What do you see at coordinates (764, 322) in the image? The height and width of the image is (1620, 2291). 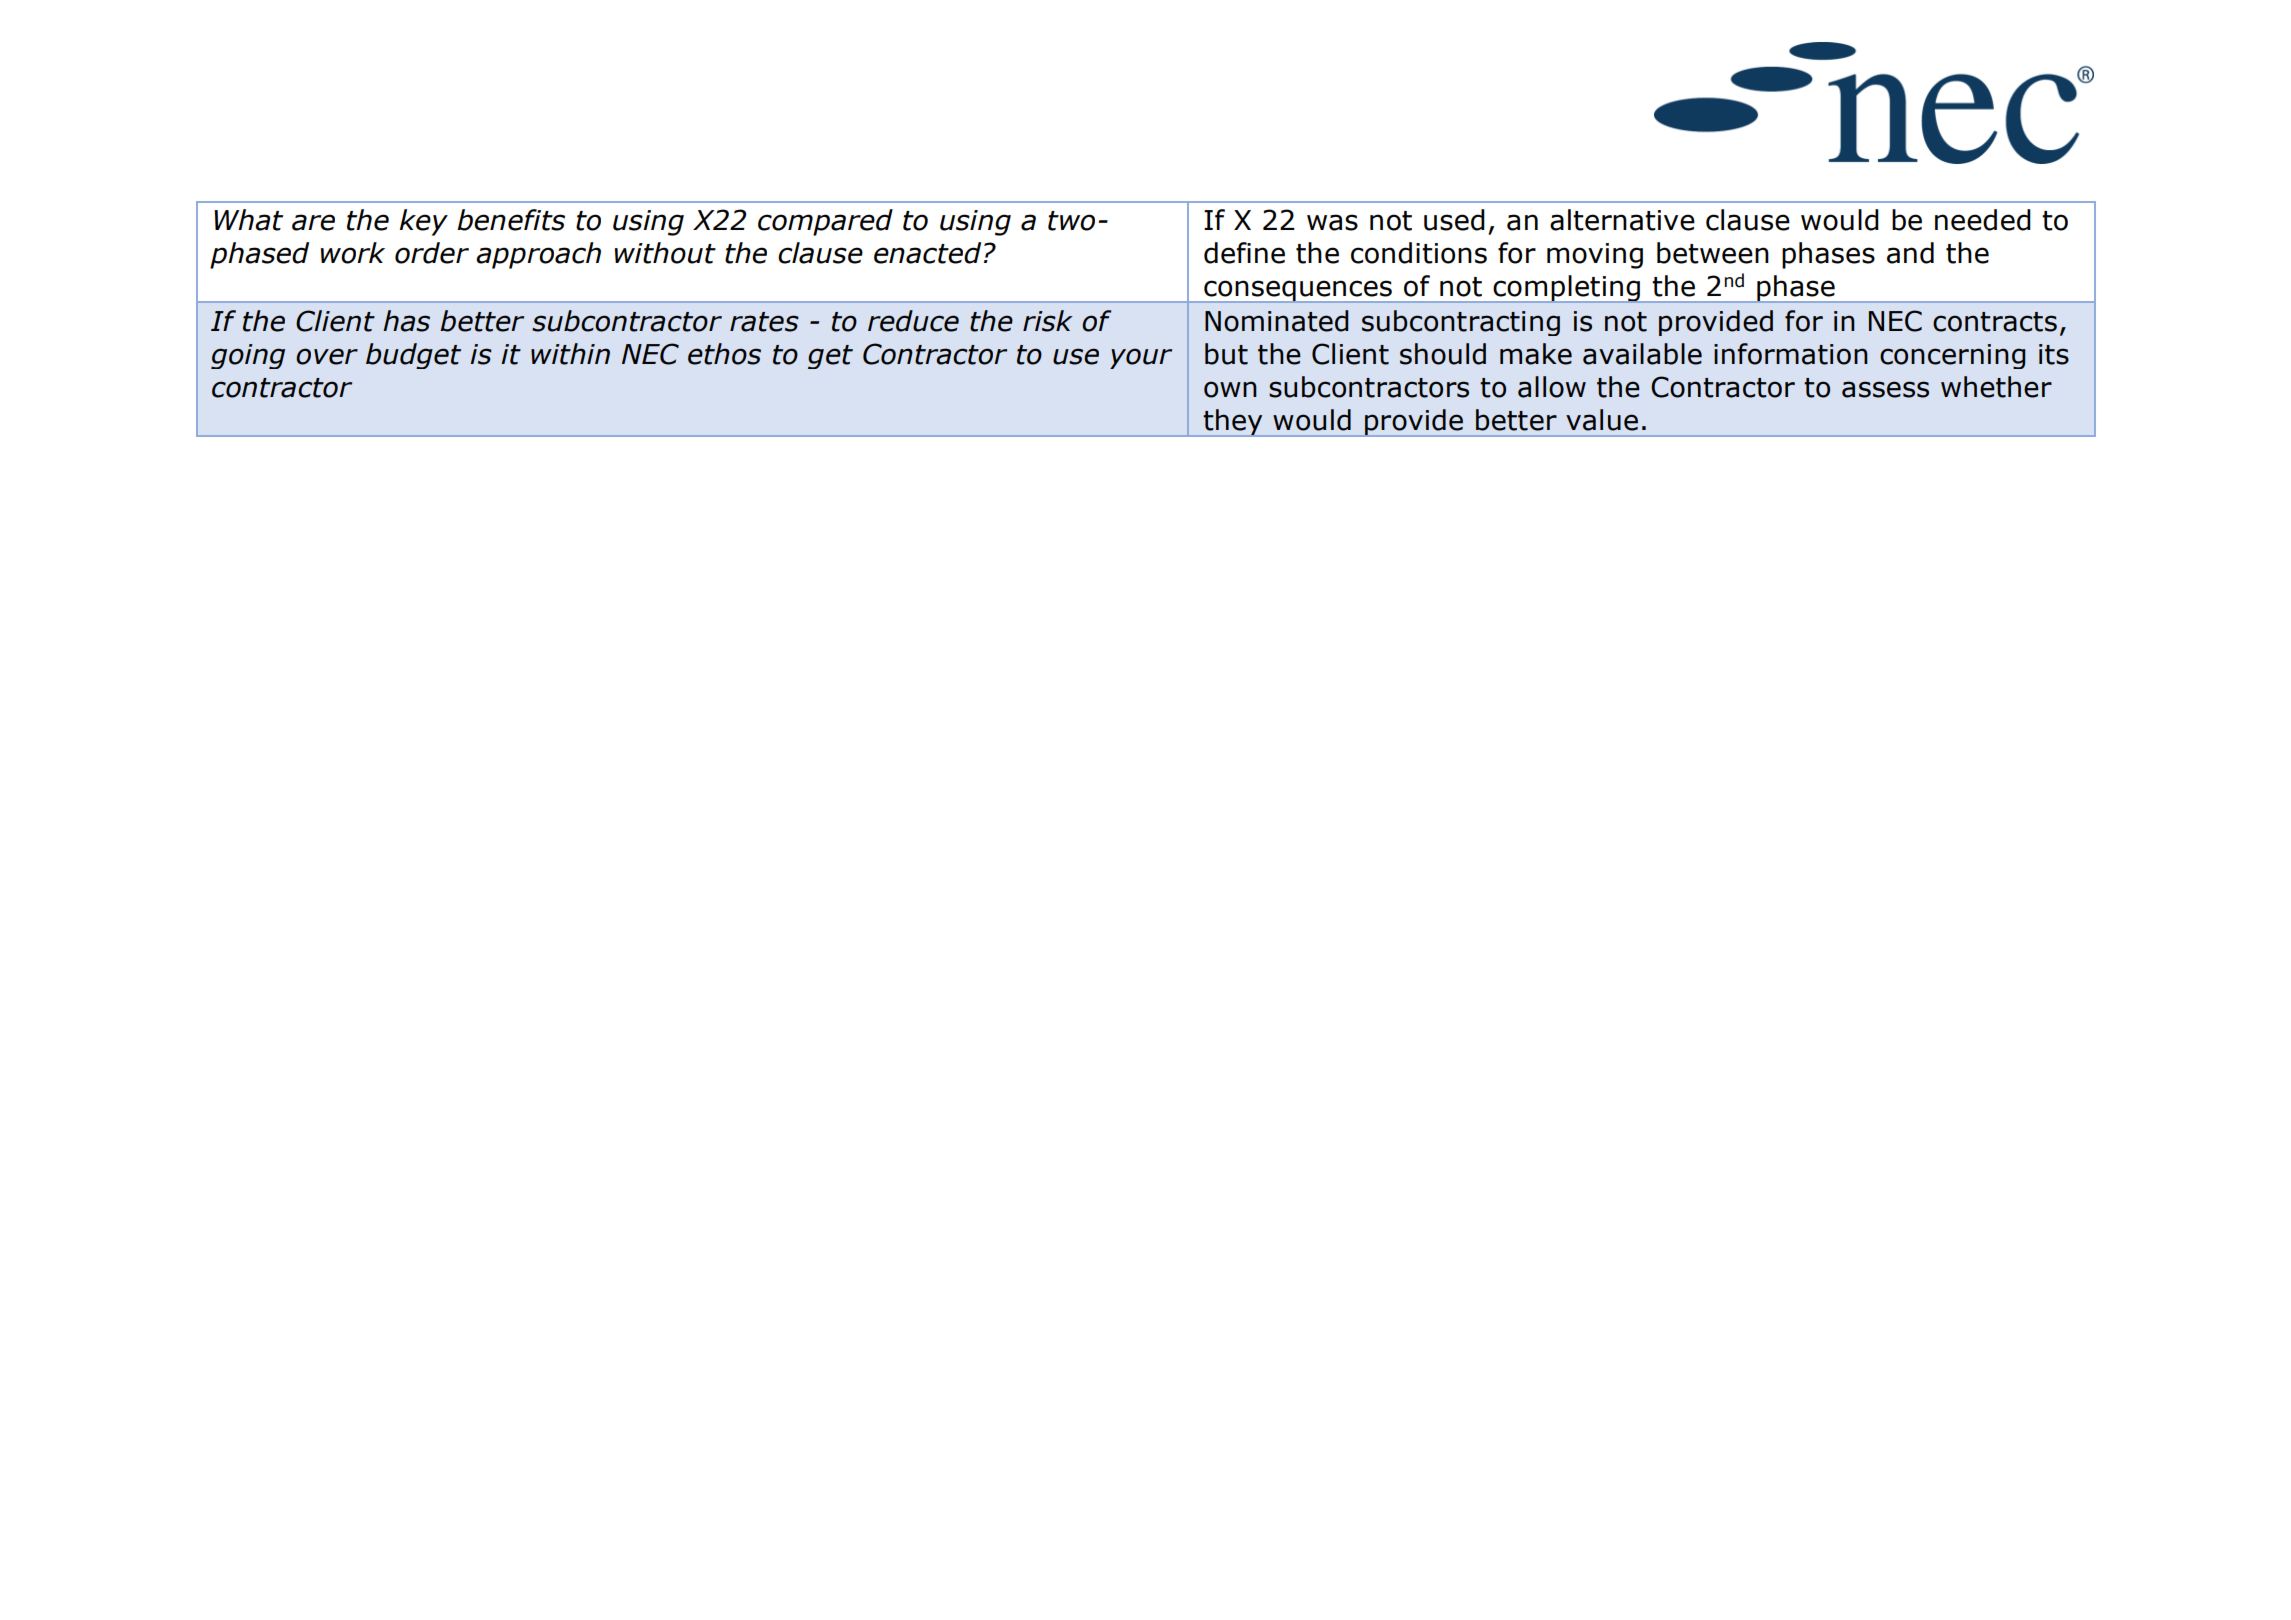 I see `rates` at bounding box center [764, 322].
